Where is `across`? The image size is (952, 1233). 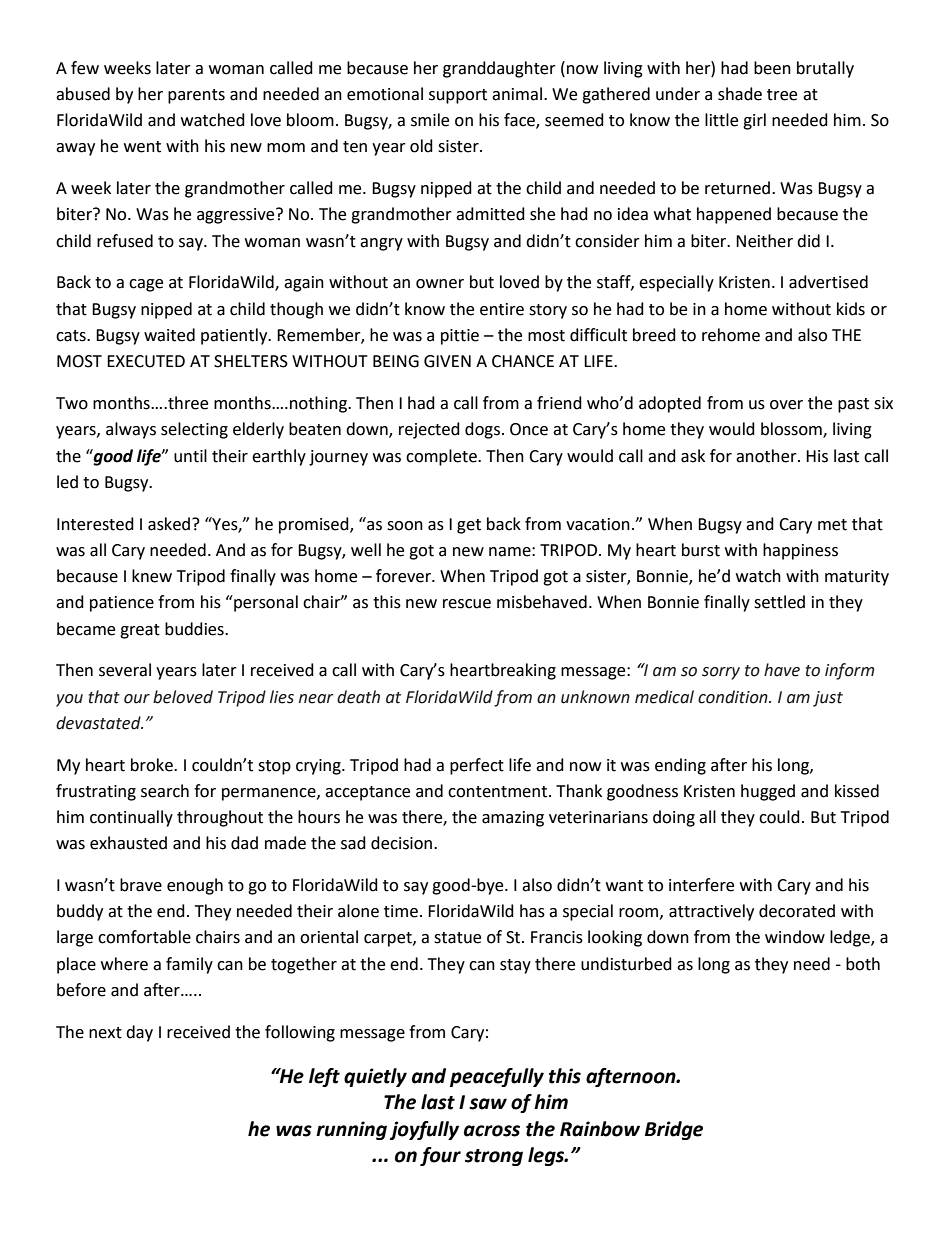 across is located at coordinates (492, 1131).
